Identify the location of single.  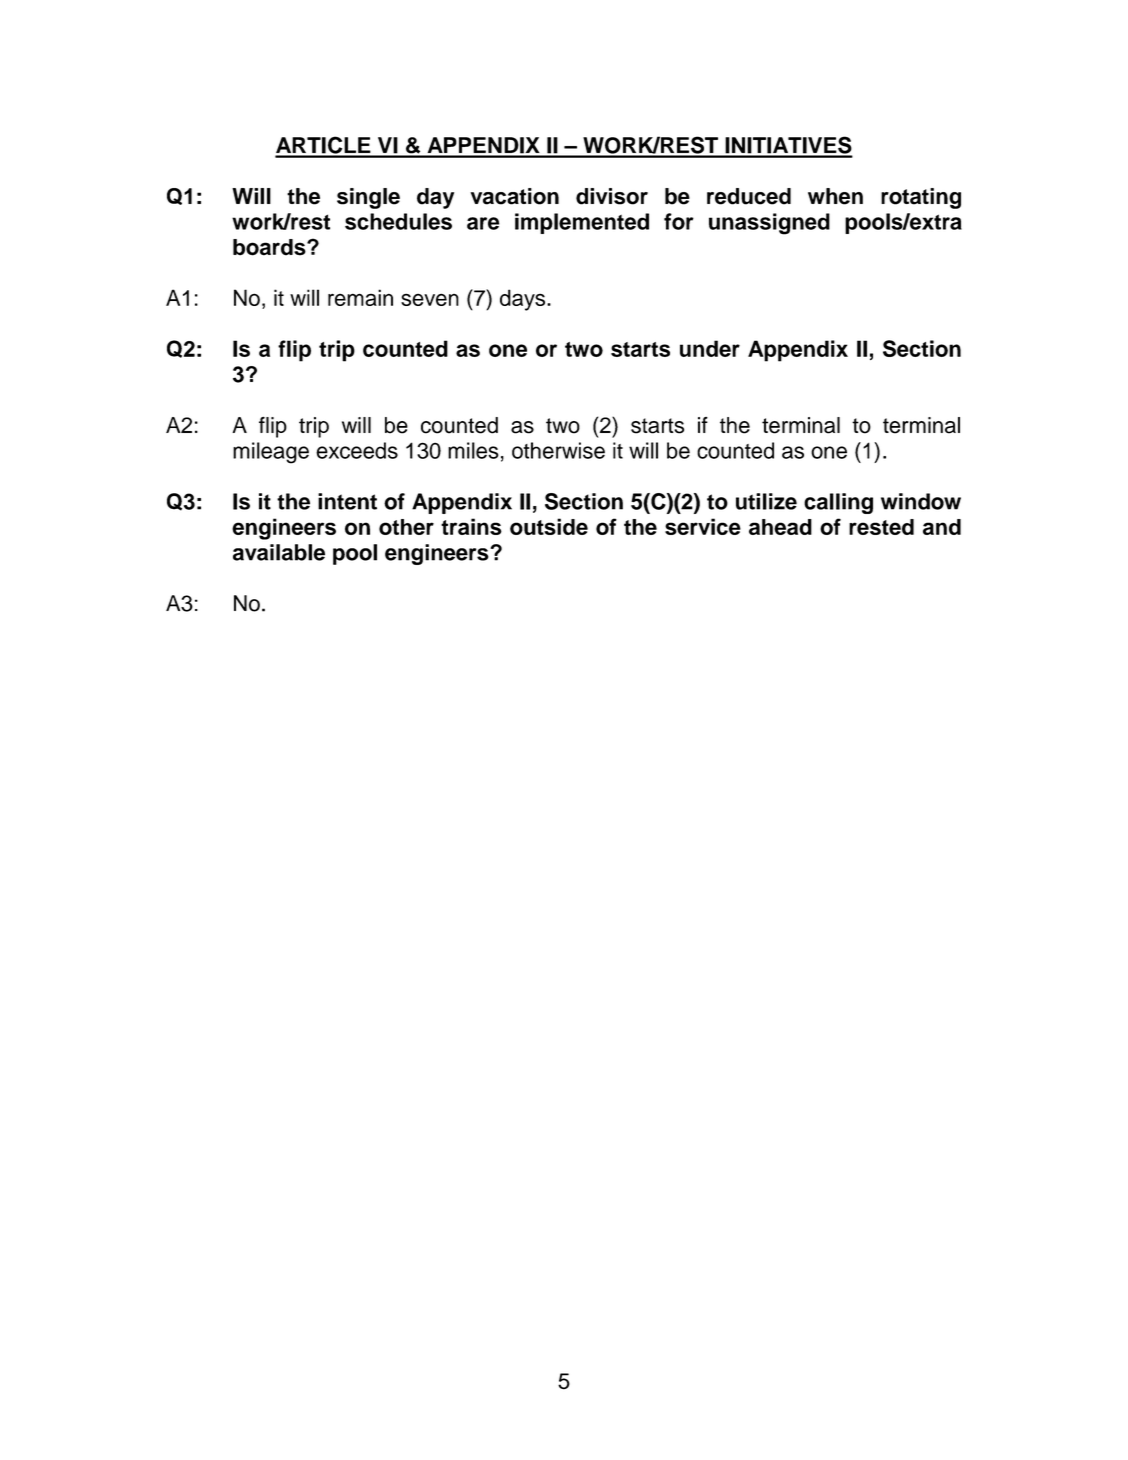
(368, 198).
